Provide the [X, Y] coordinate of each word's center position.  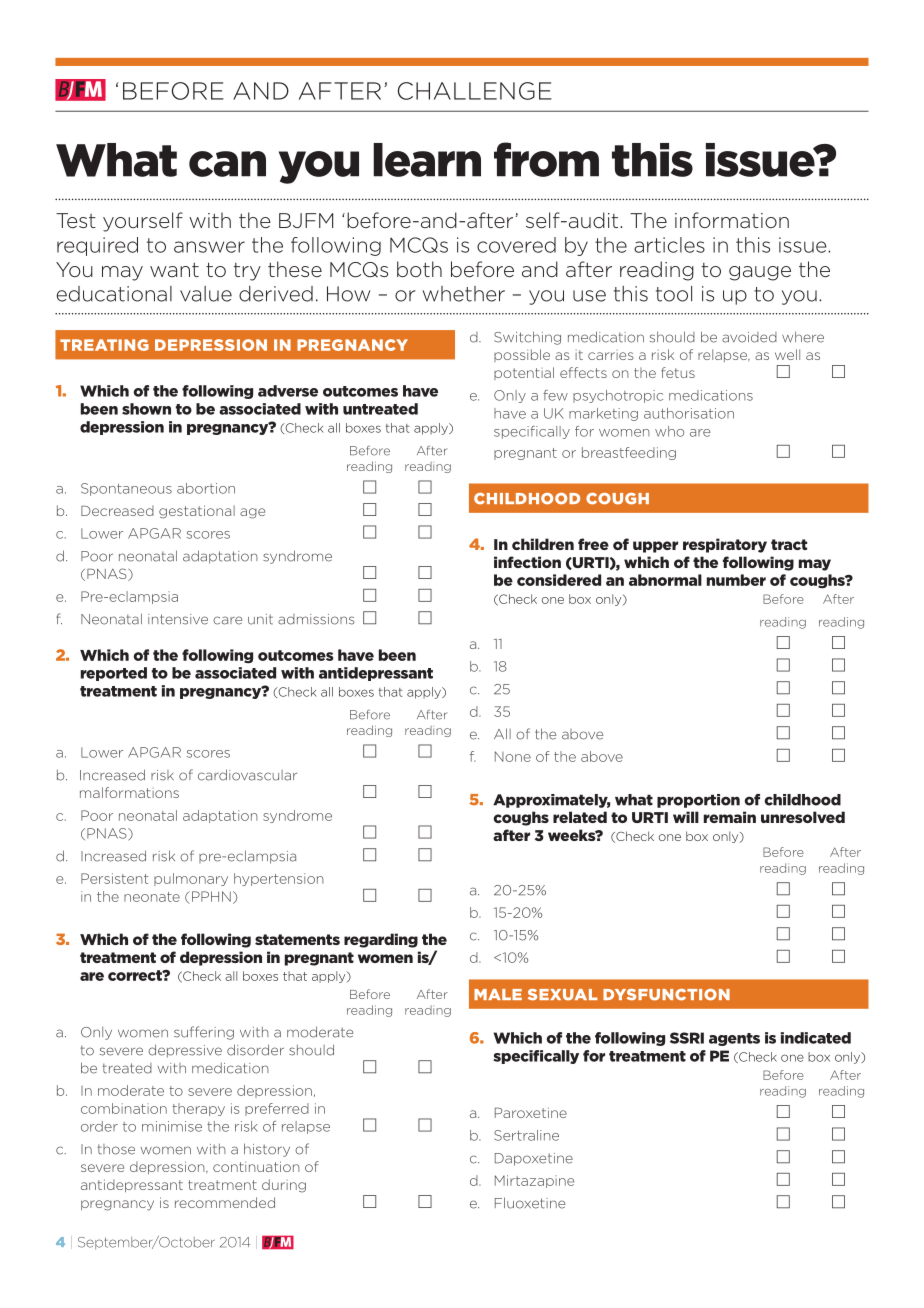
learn [427, 160]
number [736, 580]
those [116, 1149]
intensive [178, 619]
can [227, 164]
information [732, 220]
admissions [316, 619]
